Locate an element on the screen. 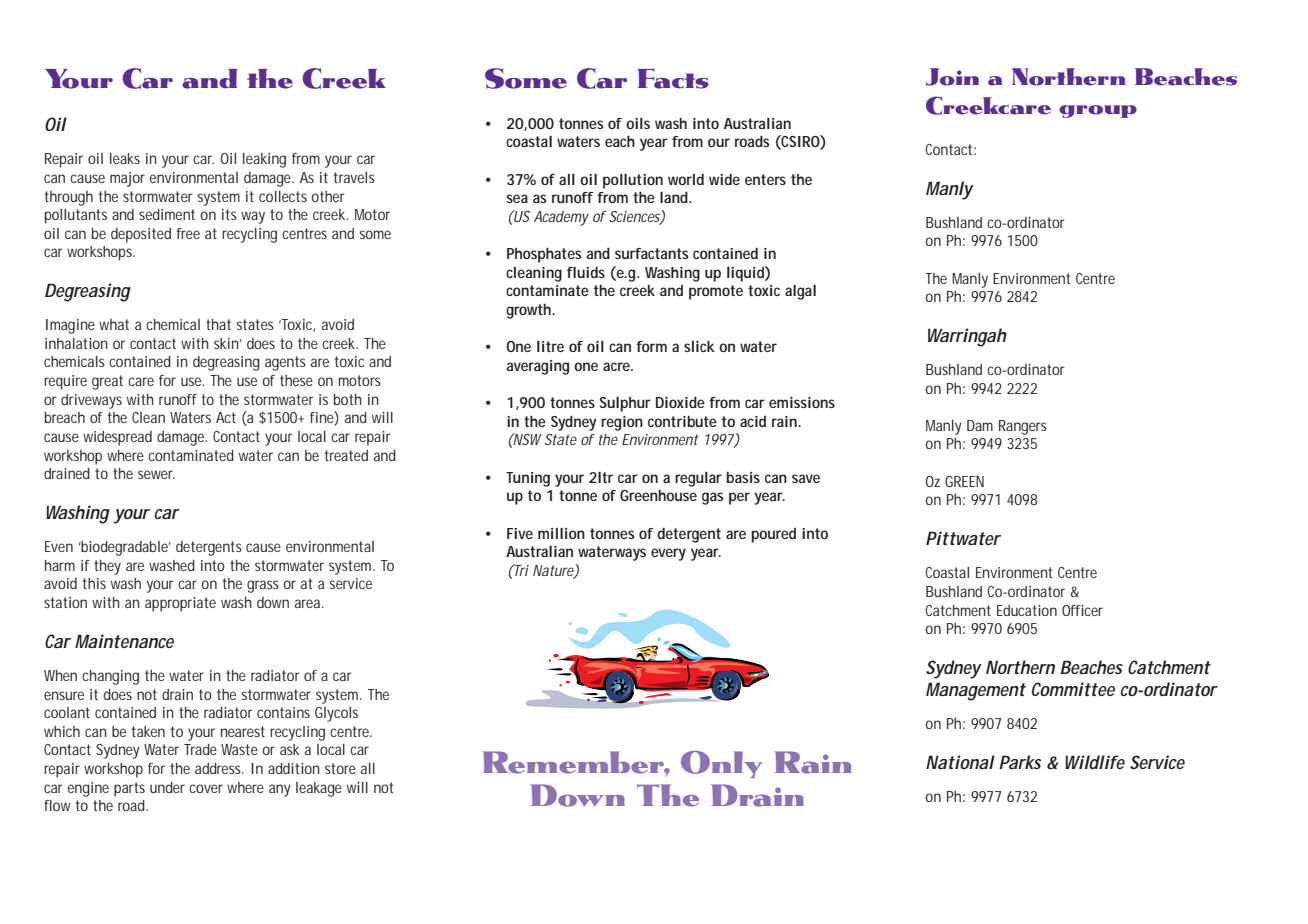 This screenshot has width=1308, height=924. Parks is located at coordinates (1020, 762).
